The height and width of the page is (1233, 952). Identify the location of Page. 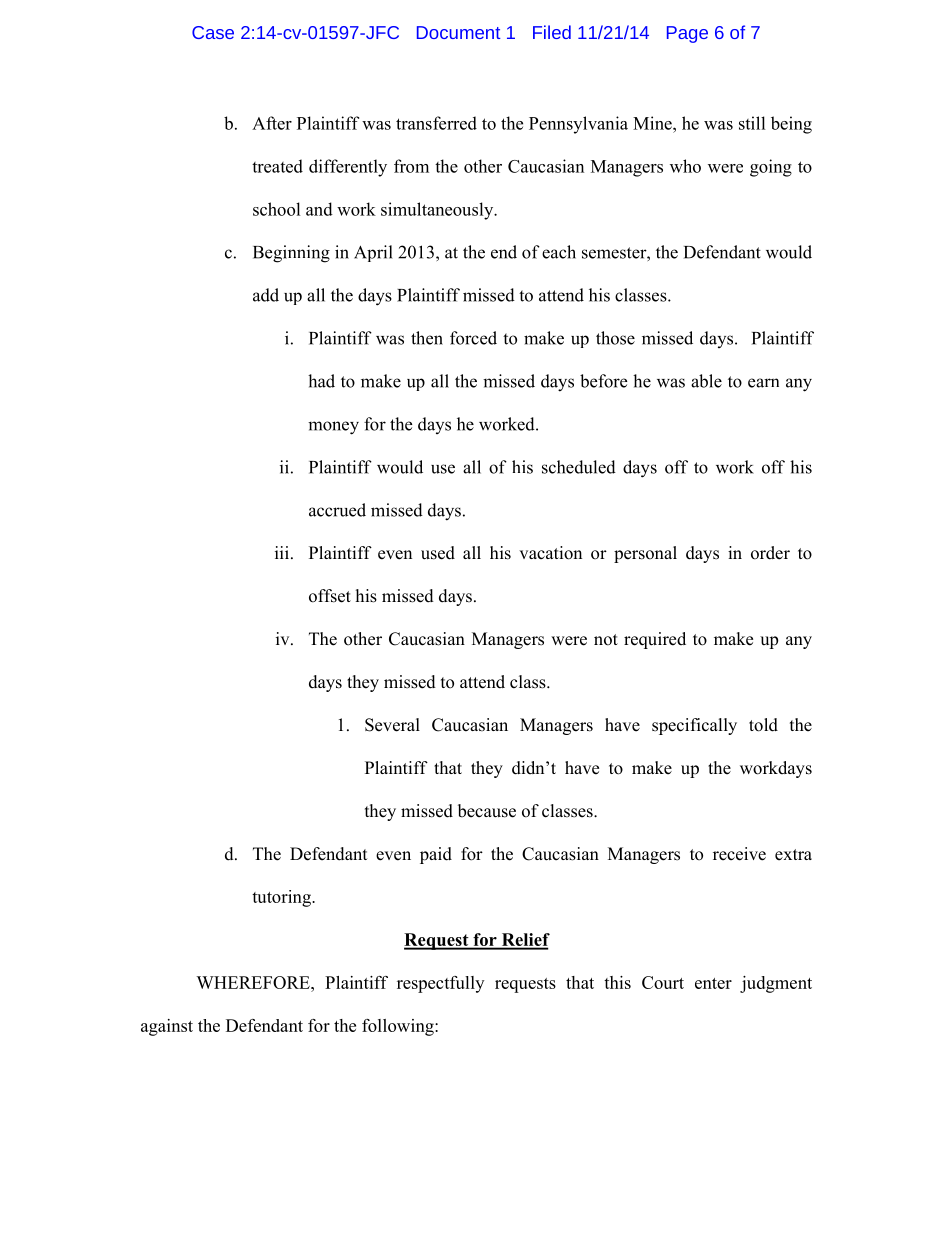
(687, 34).
